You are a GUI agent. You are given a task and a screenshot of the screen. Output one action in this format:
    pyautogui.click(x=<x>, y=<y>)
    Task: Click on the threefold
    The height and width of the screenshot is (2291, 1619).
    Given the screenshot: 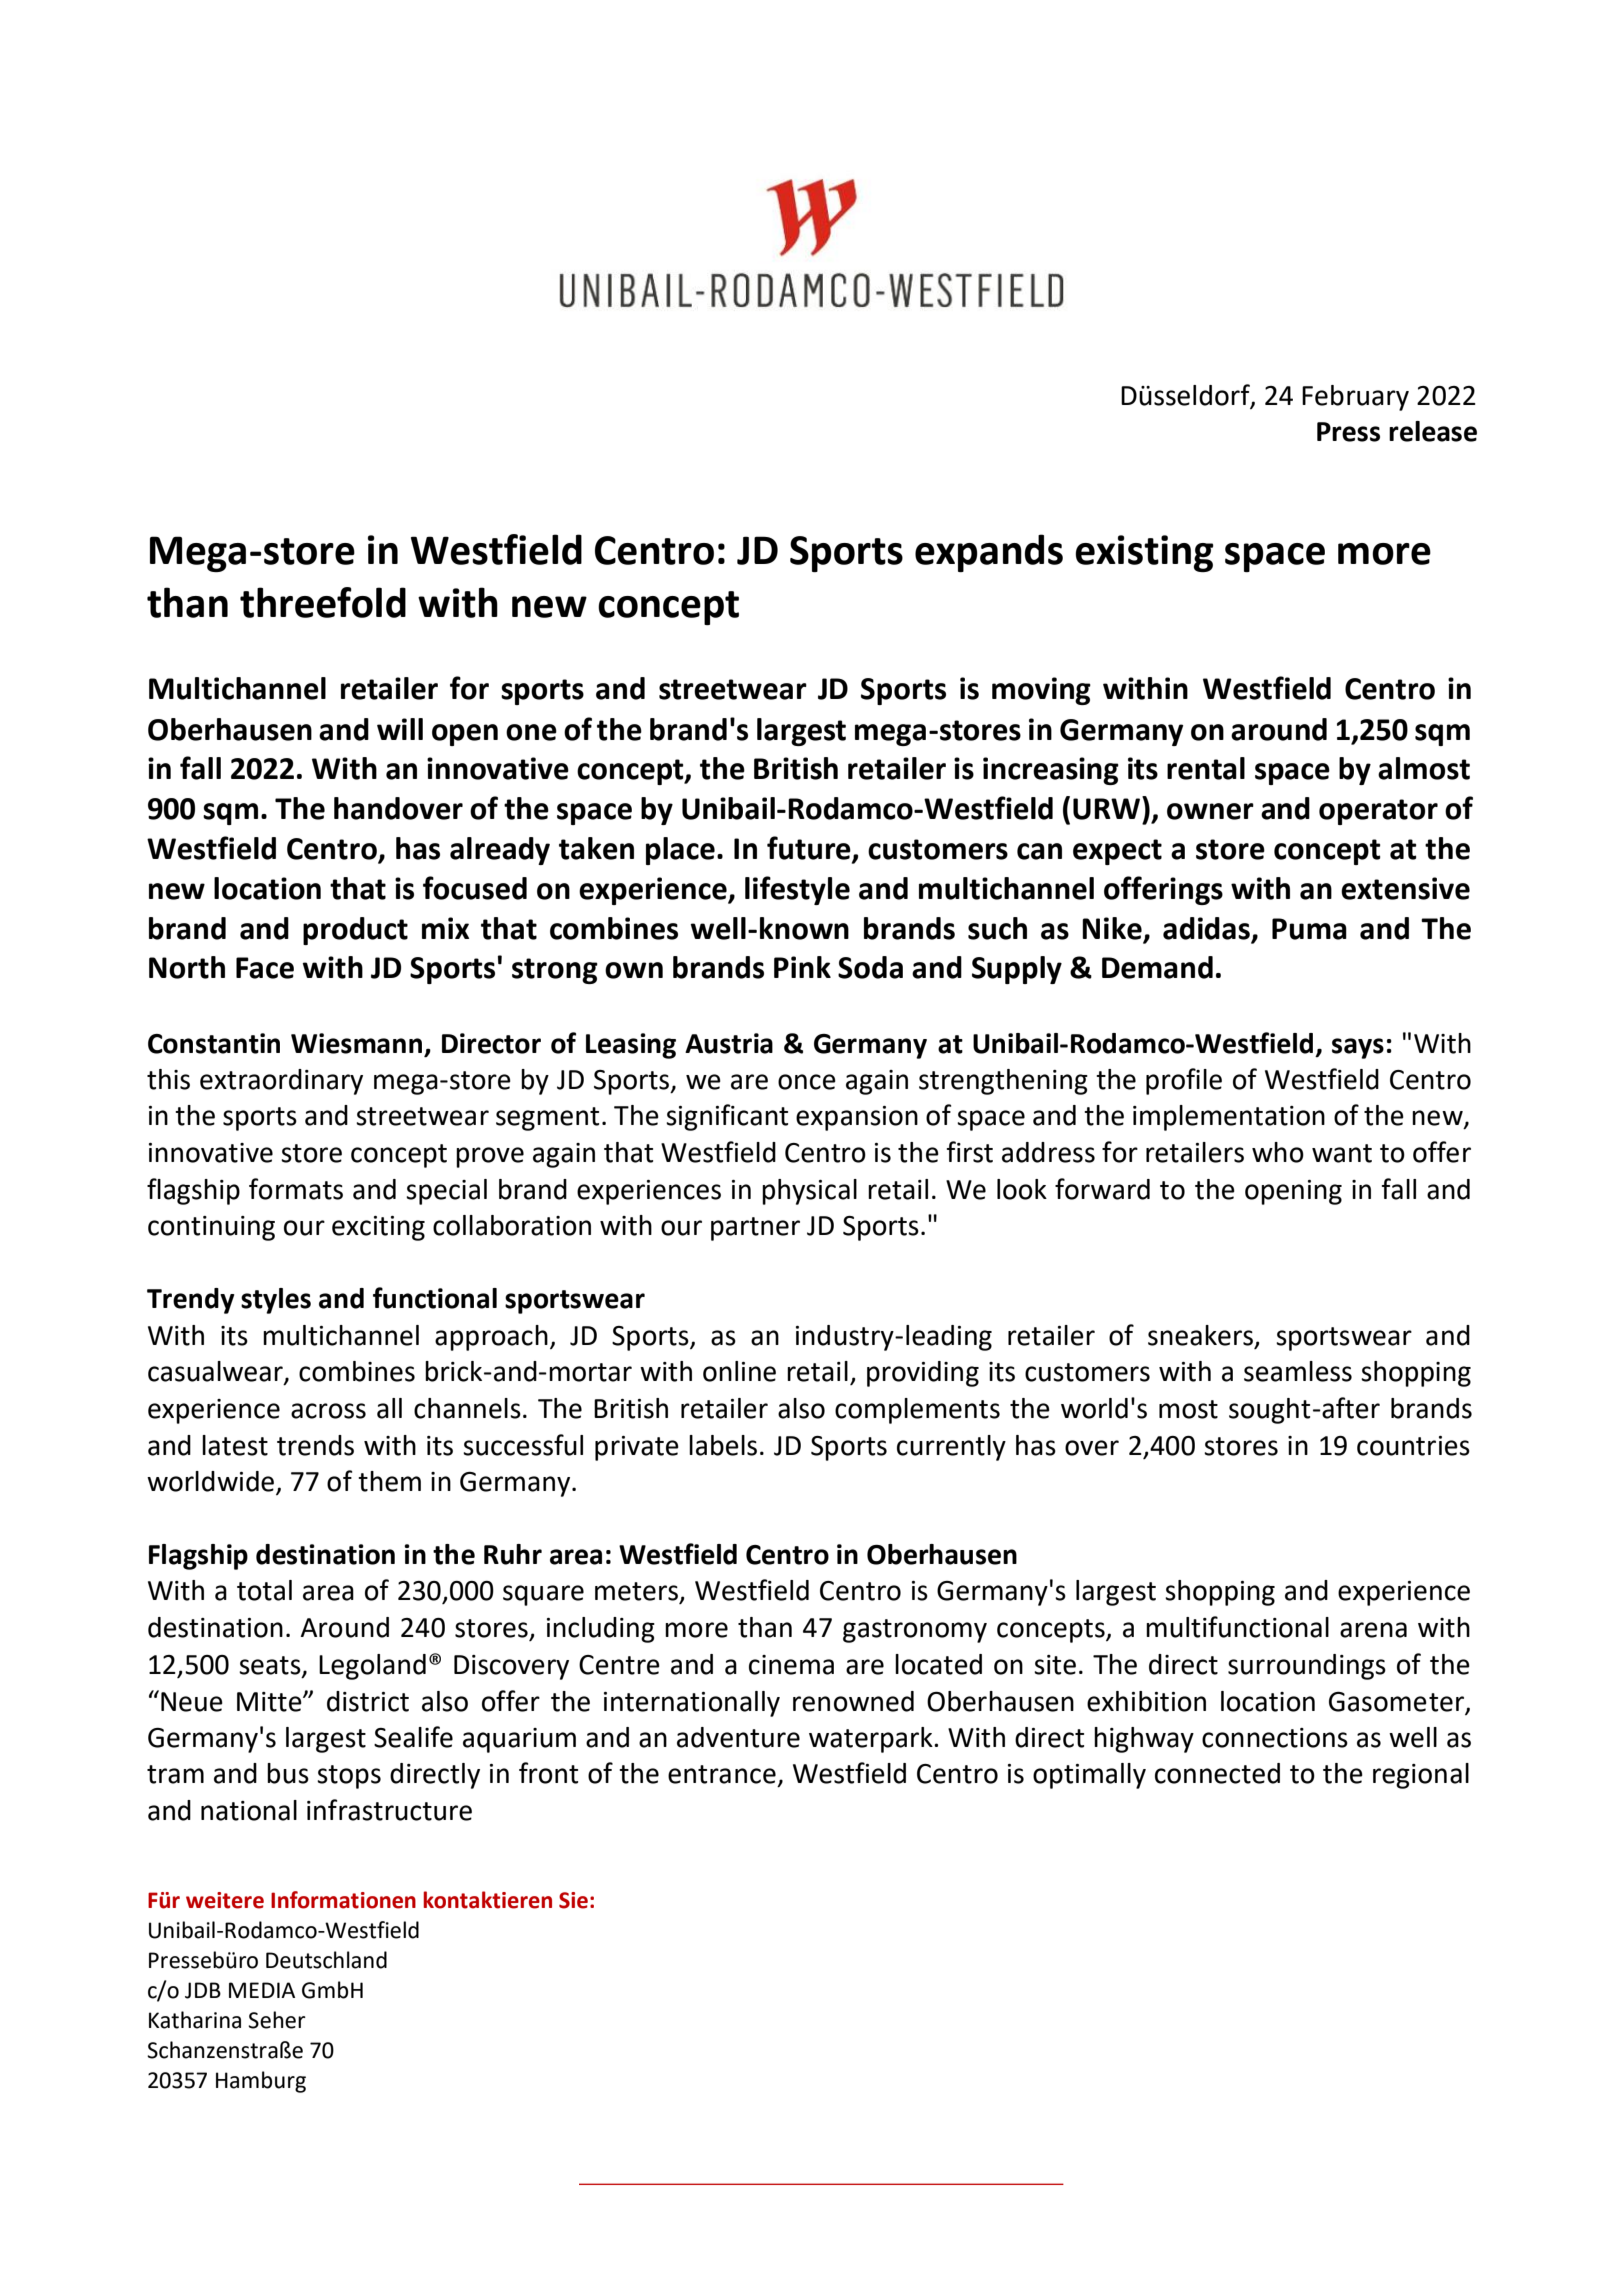 What is the action you would take?
    pyautogui.click(x=323, y=602)
